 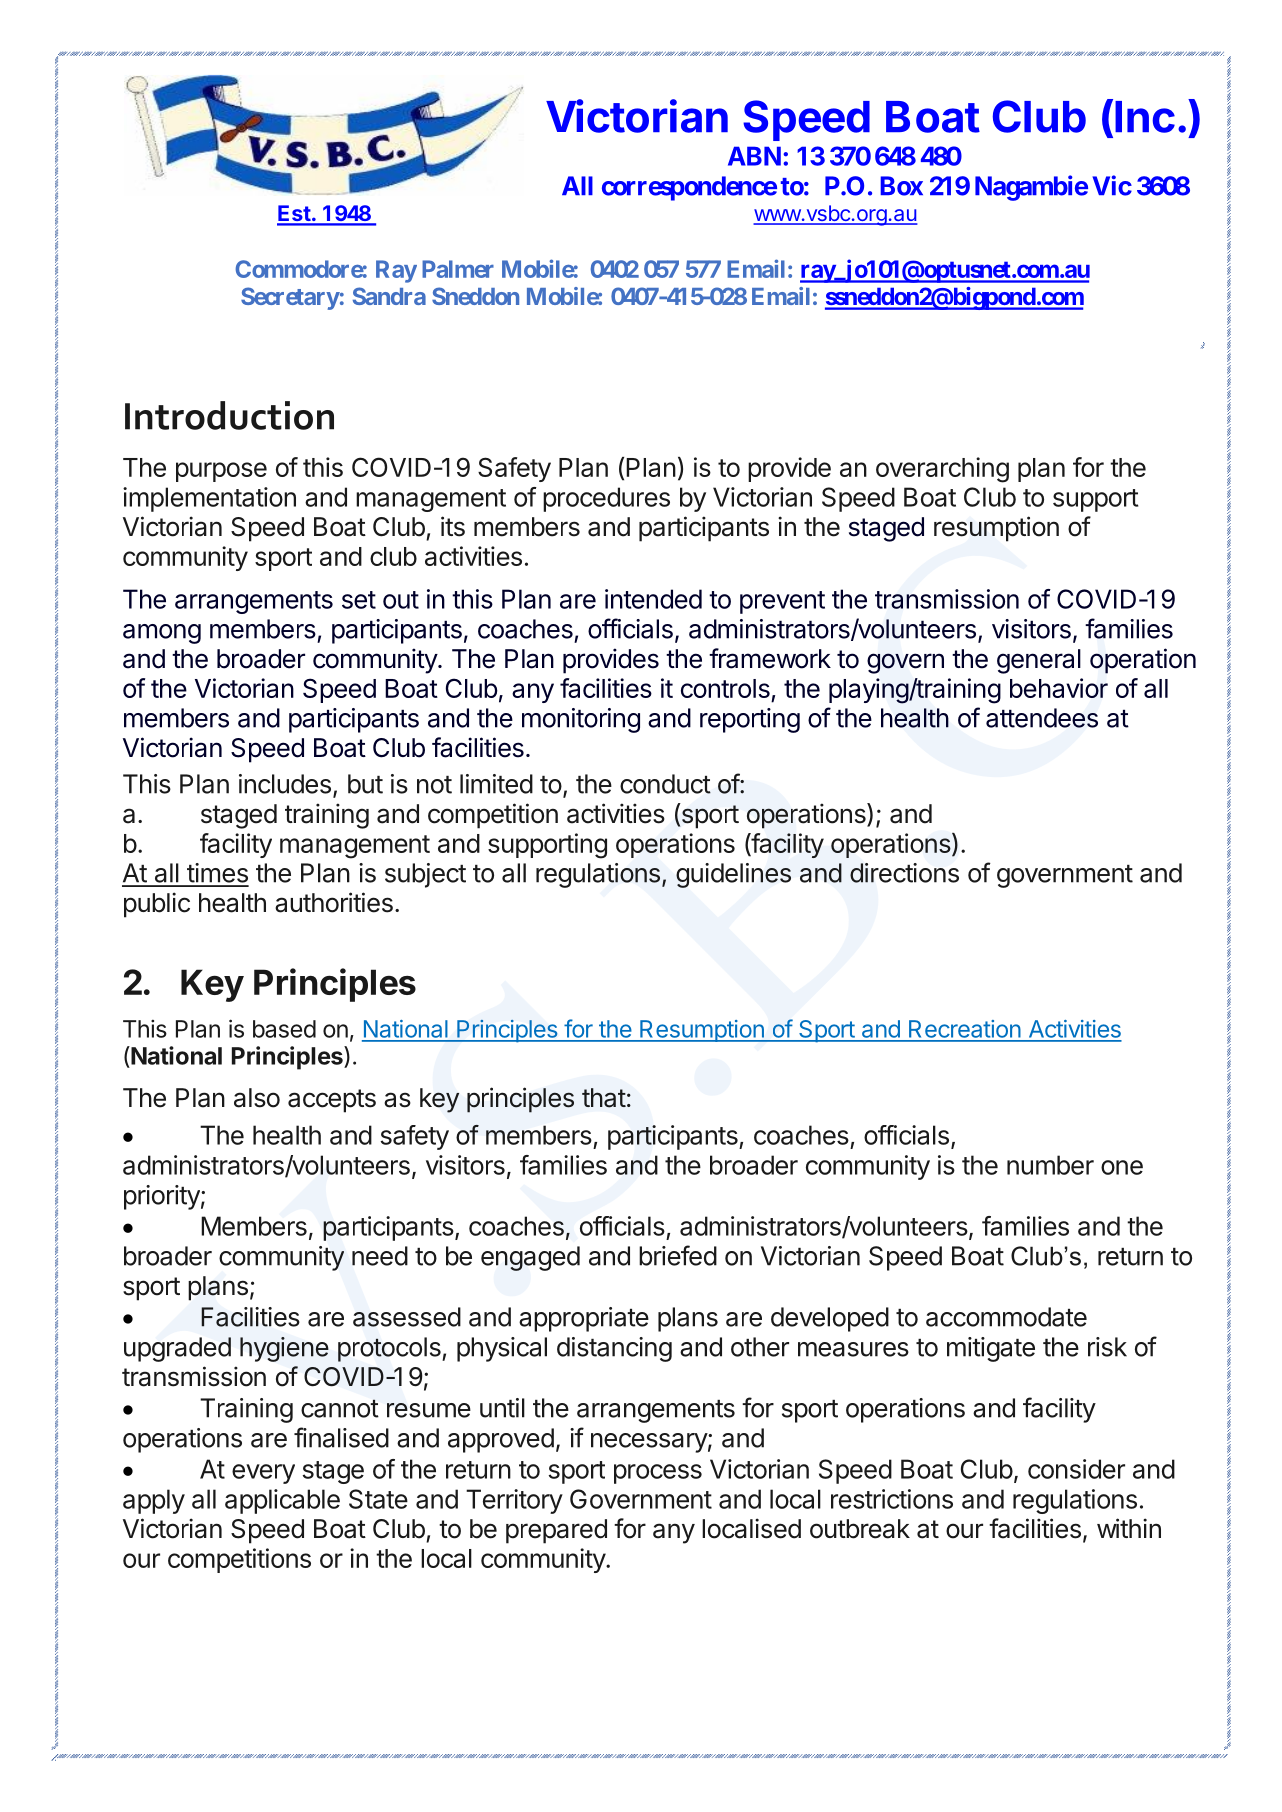 I want to click on based, so click(x=284, y=1029).
